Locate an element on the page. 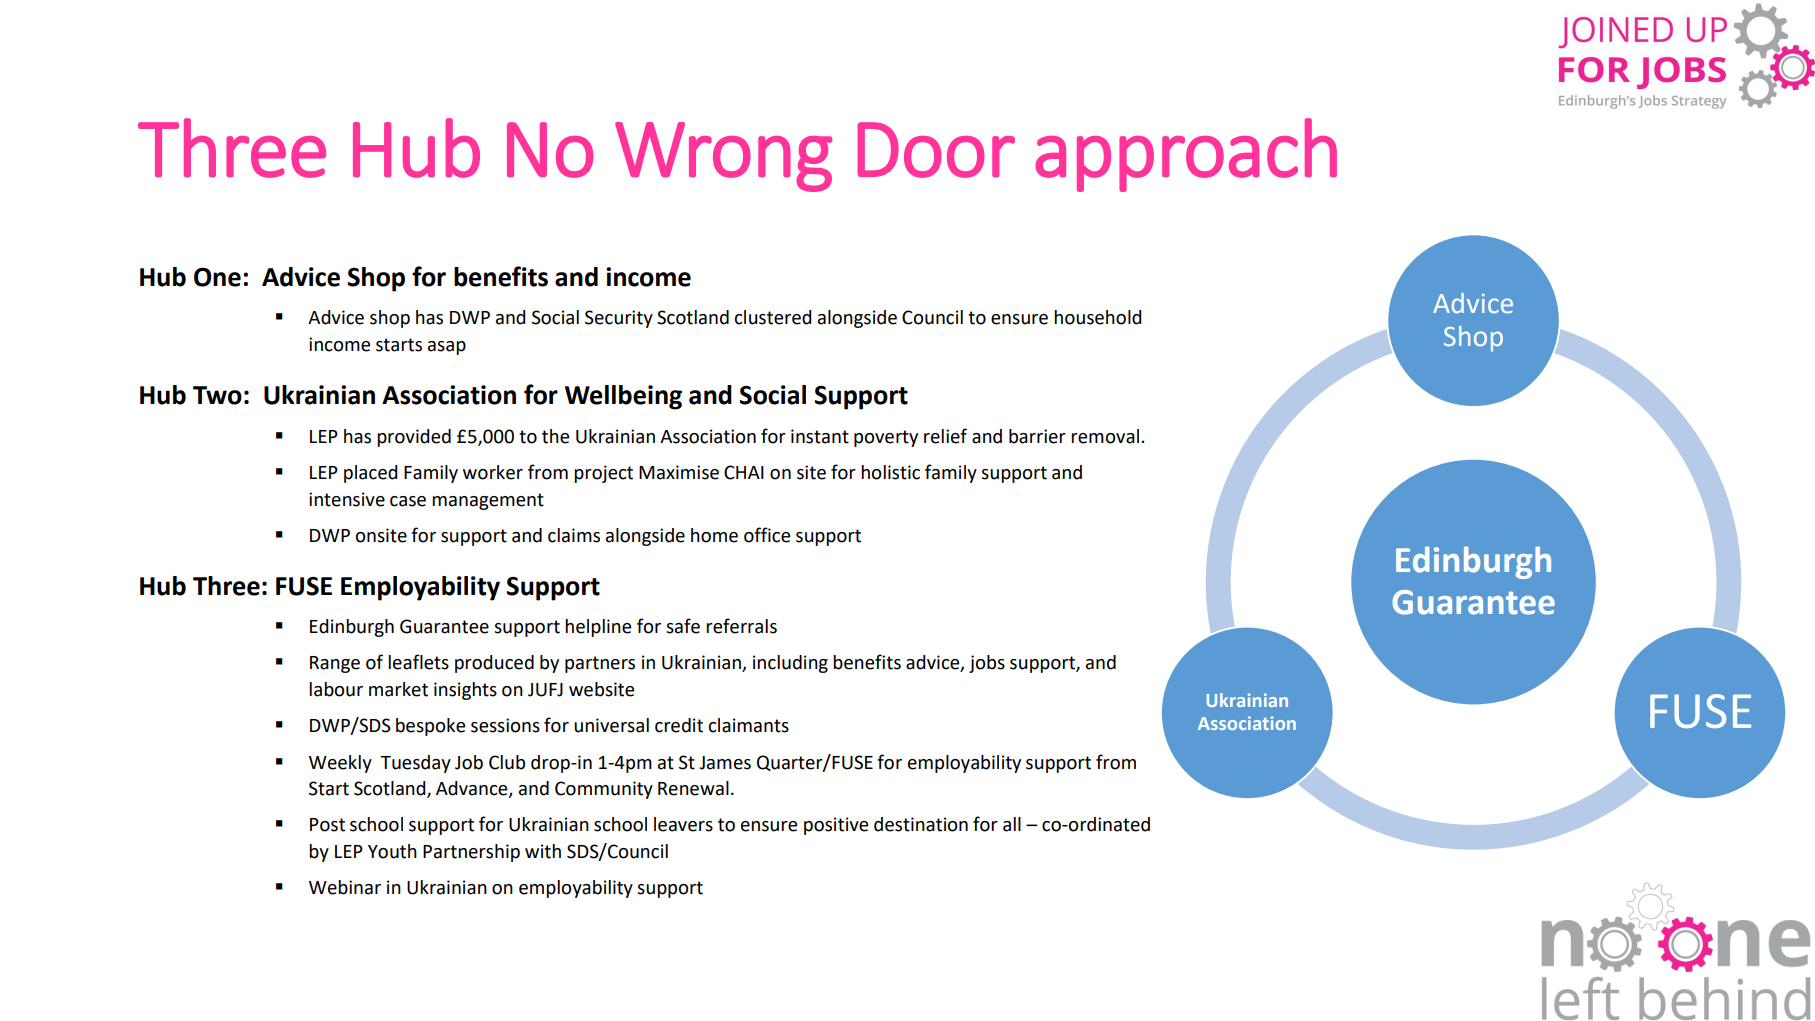 The width and height of the document is (1815, 1021). holistic is located at coordinates (890, 472).
